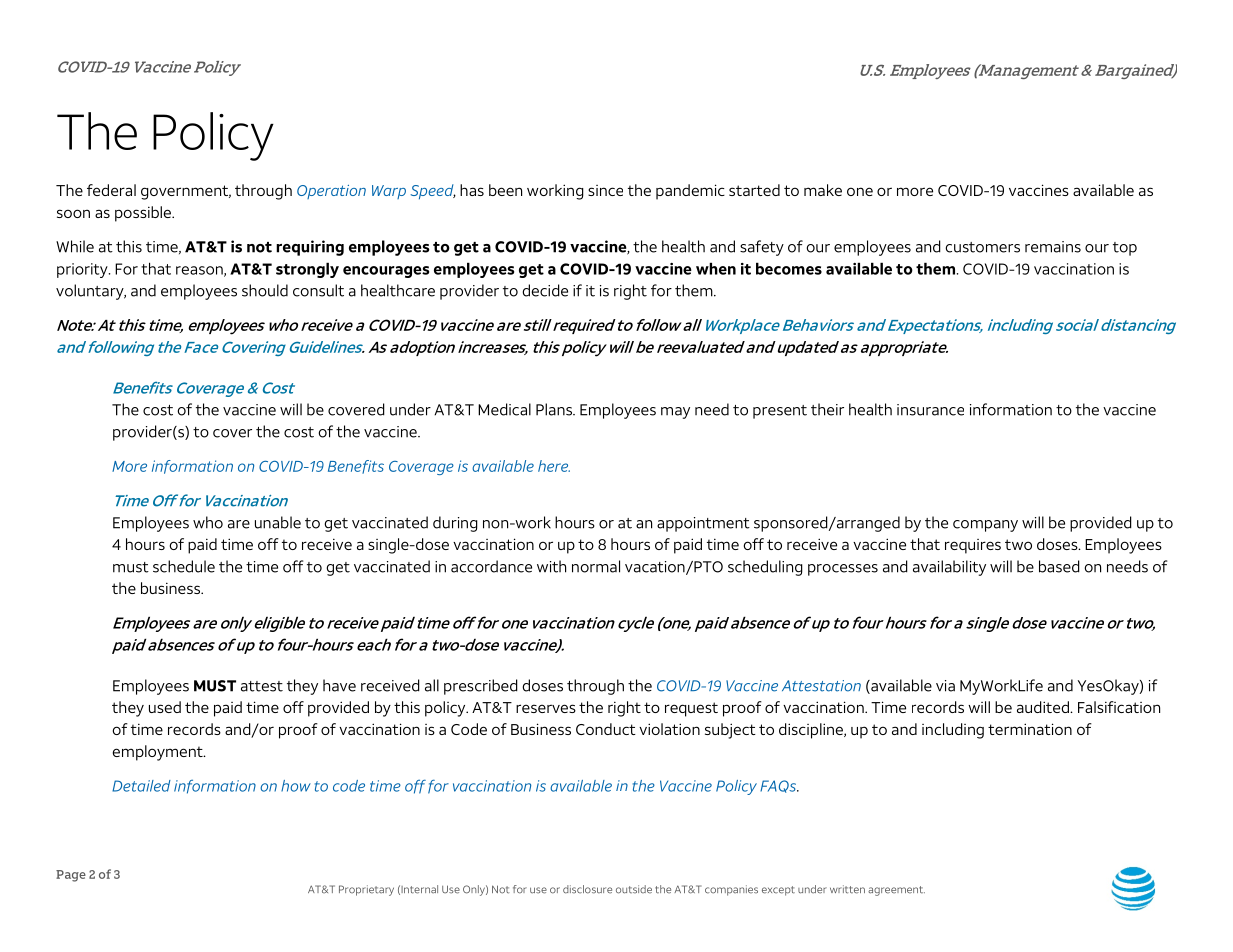  I want to click on possible, so click(144, 214).
